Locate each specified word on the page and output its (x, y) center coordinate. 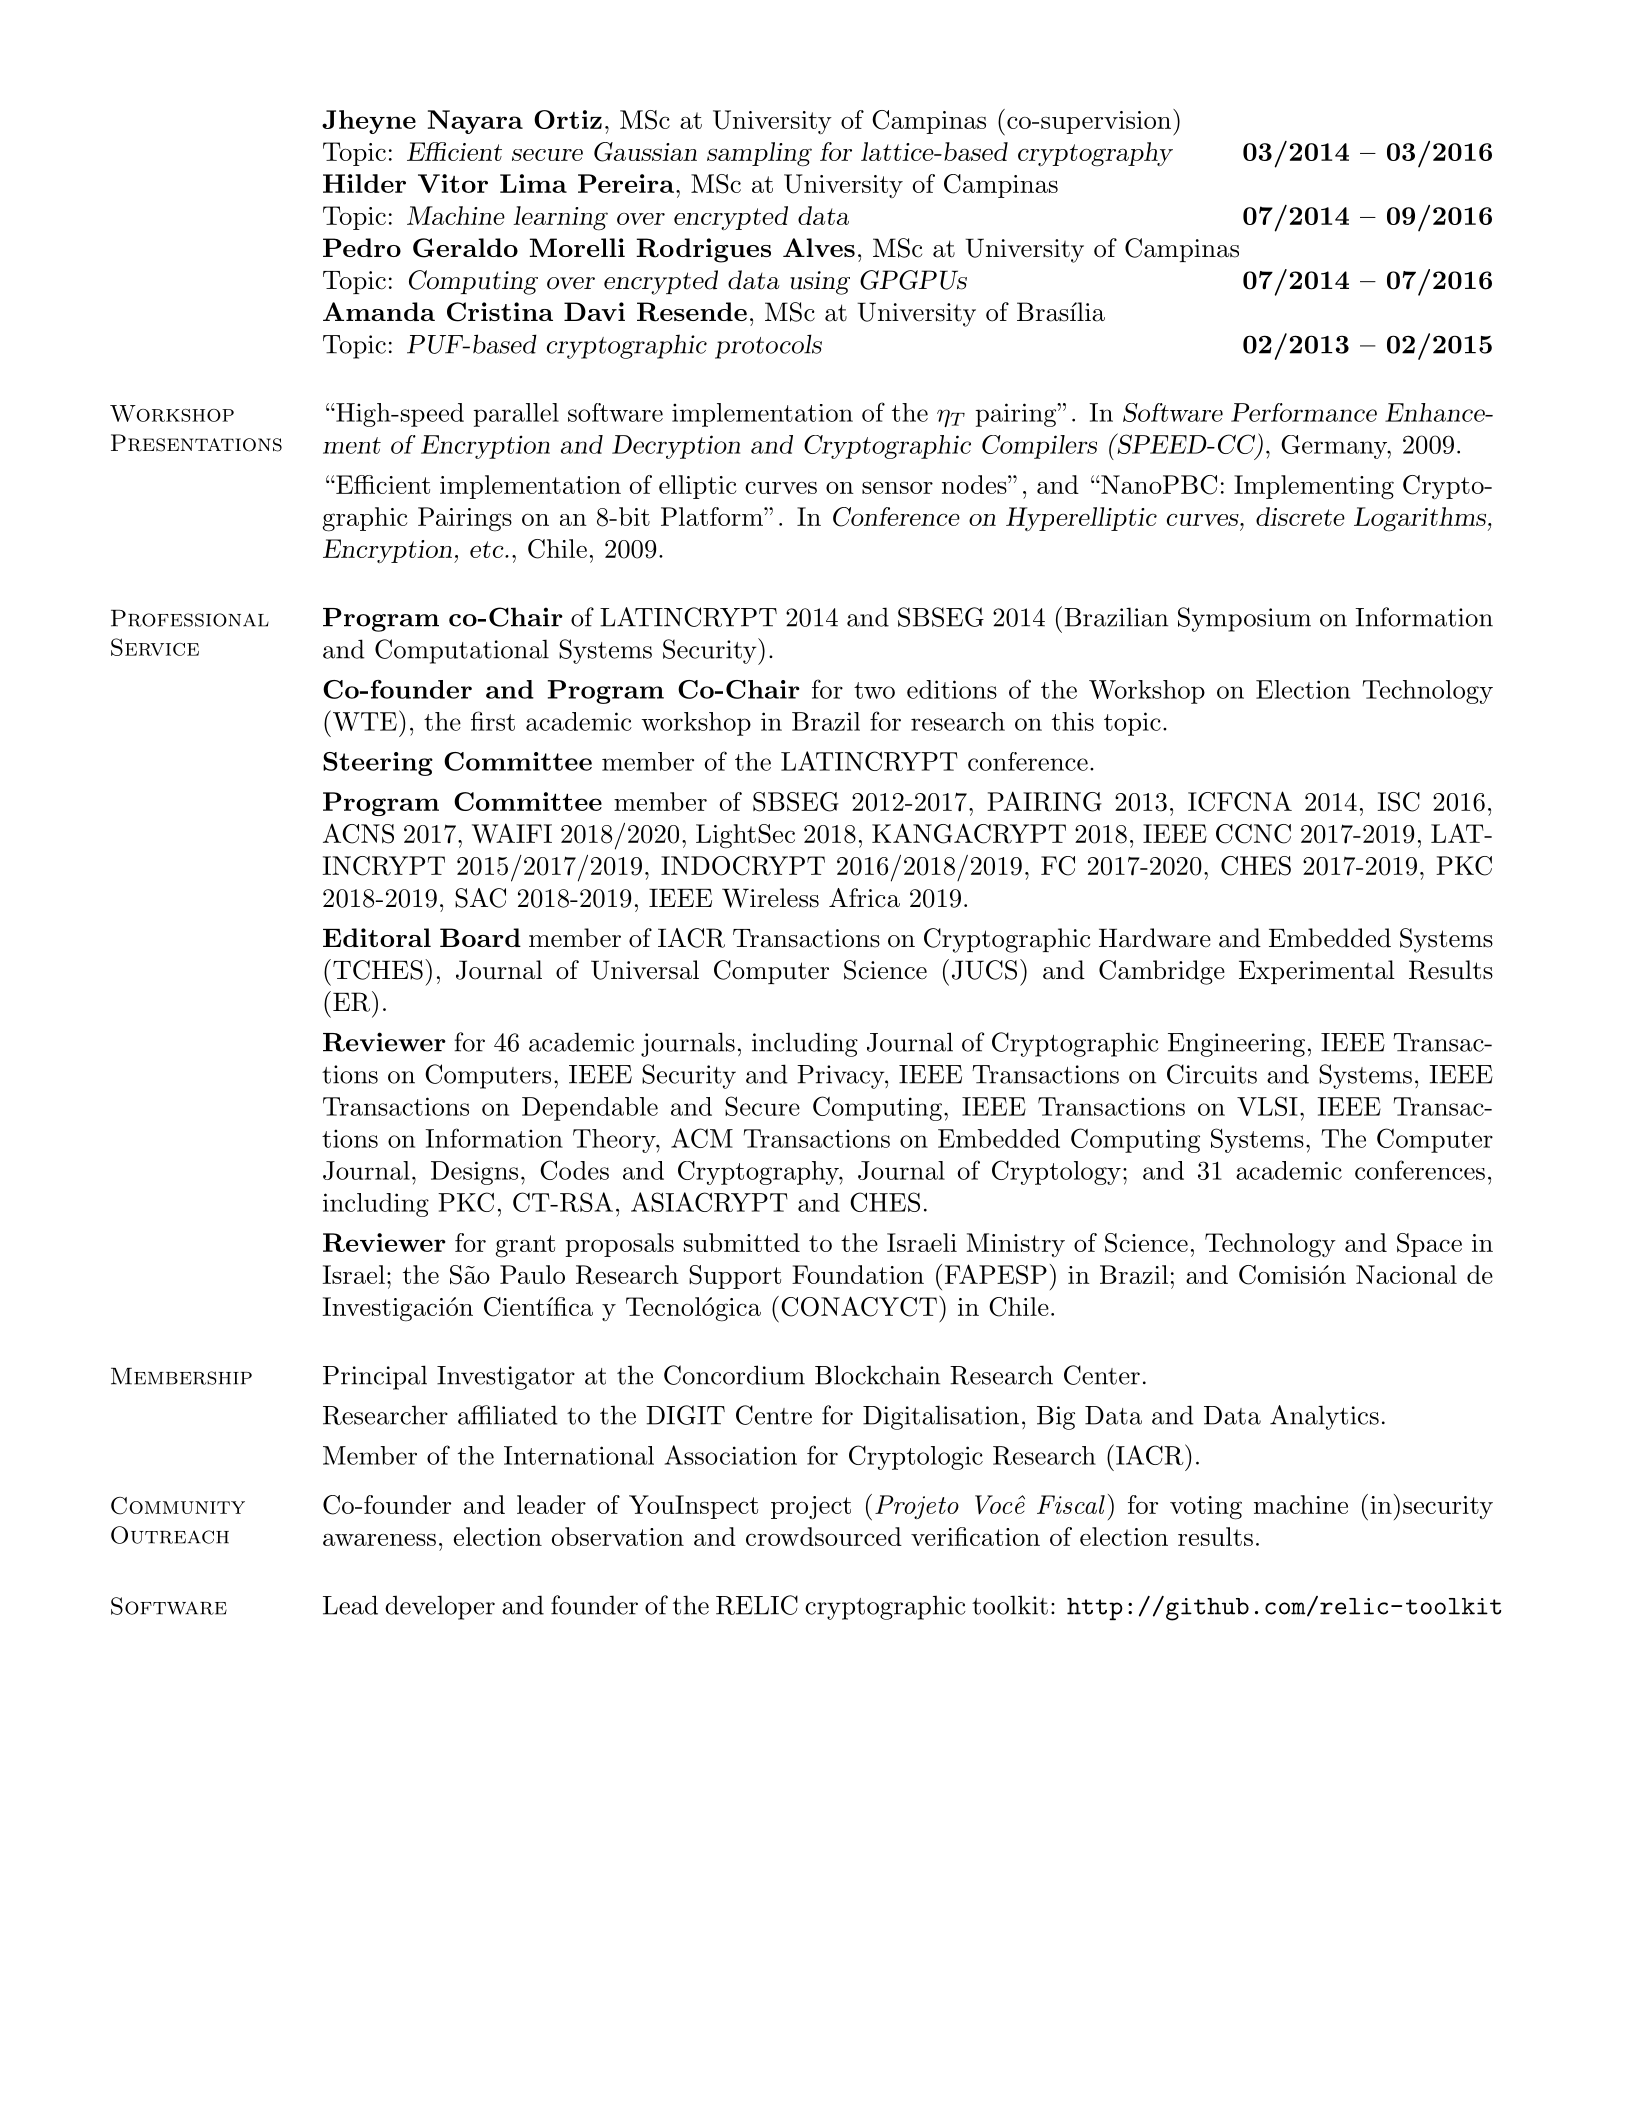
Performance (1304, 412)
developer (440, 1607)
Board (480, 937)
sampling (759, 154)
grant (525, 1246)
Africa (864, 898)
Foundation (858, 1274)
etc (488, 549)
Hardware (1155, 938)
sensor (897, 487)
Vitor (453, 183)
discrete (1300, 516)
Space (1429, 1245)
